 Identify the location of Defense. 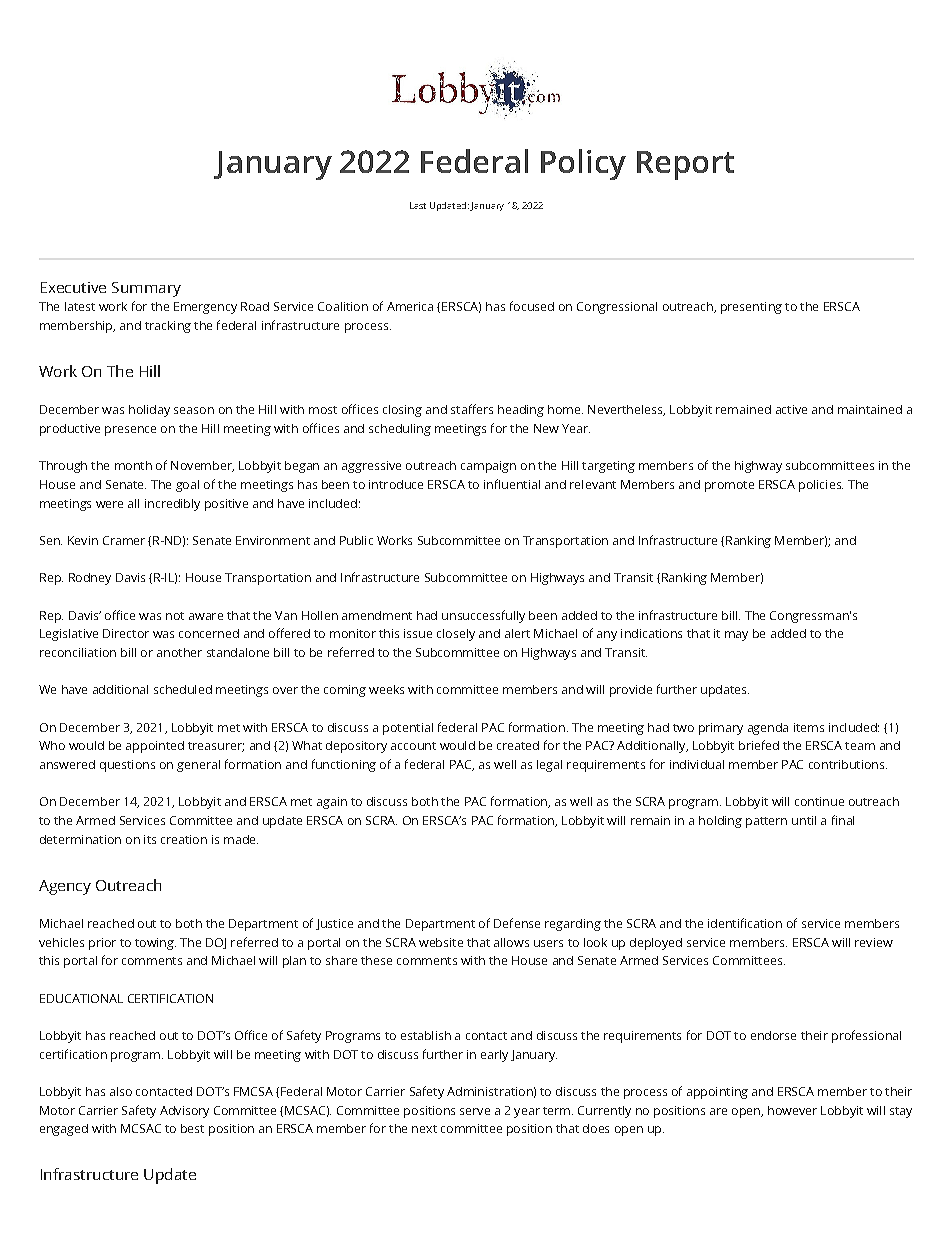
(517, 923).
